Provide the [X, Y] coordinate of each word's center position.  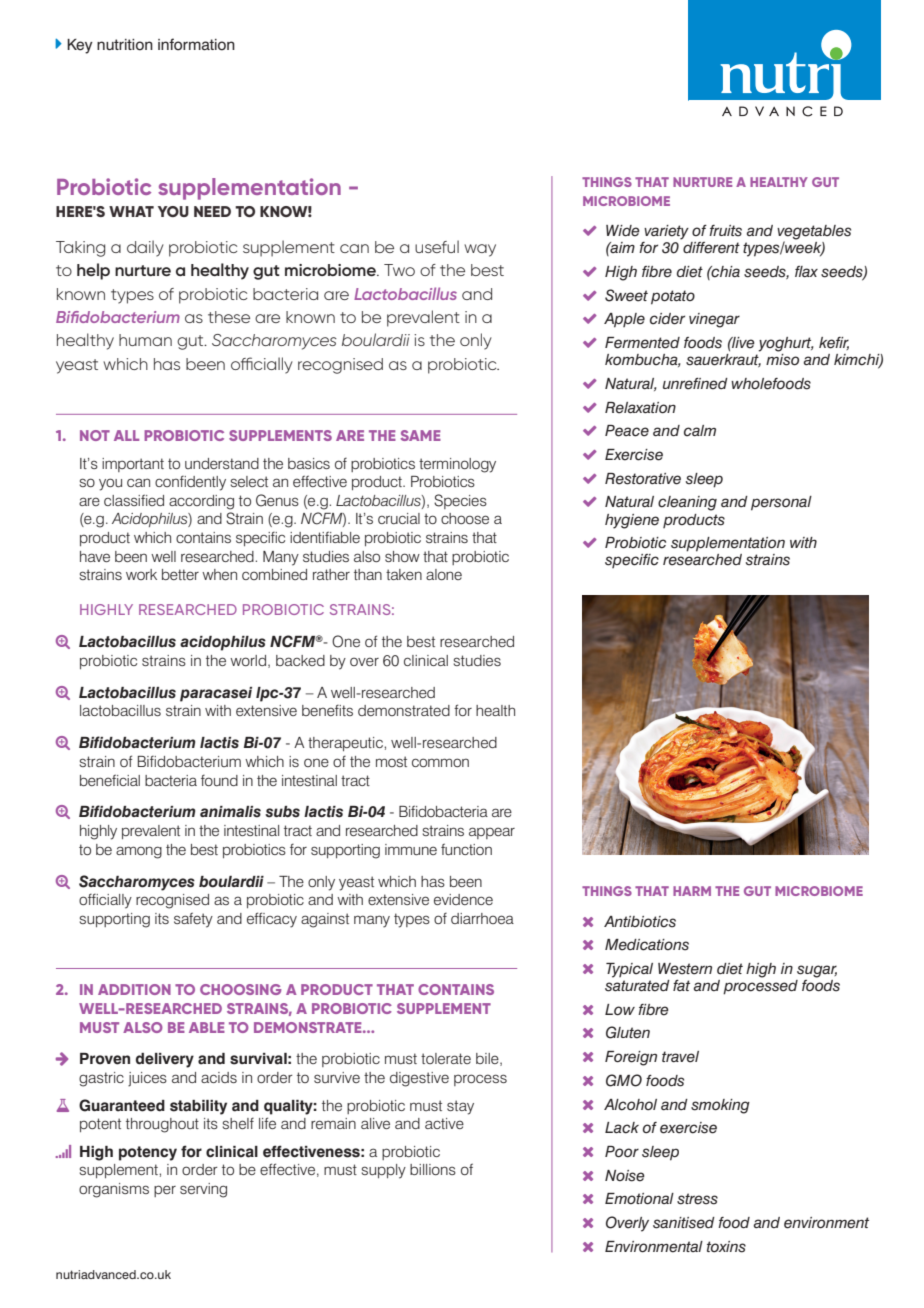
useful [437, 246]
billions [433, 1169]
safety [193, 920]
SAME [421, 435]
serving [203, 1190]
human [145, 340]
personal [781, 503]
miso [782, 360]
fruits [725, 231]
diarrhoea [482, 918]
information [196, 44]
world [249, 661]
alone [444, 574]
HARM [692, 891]
